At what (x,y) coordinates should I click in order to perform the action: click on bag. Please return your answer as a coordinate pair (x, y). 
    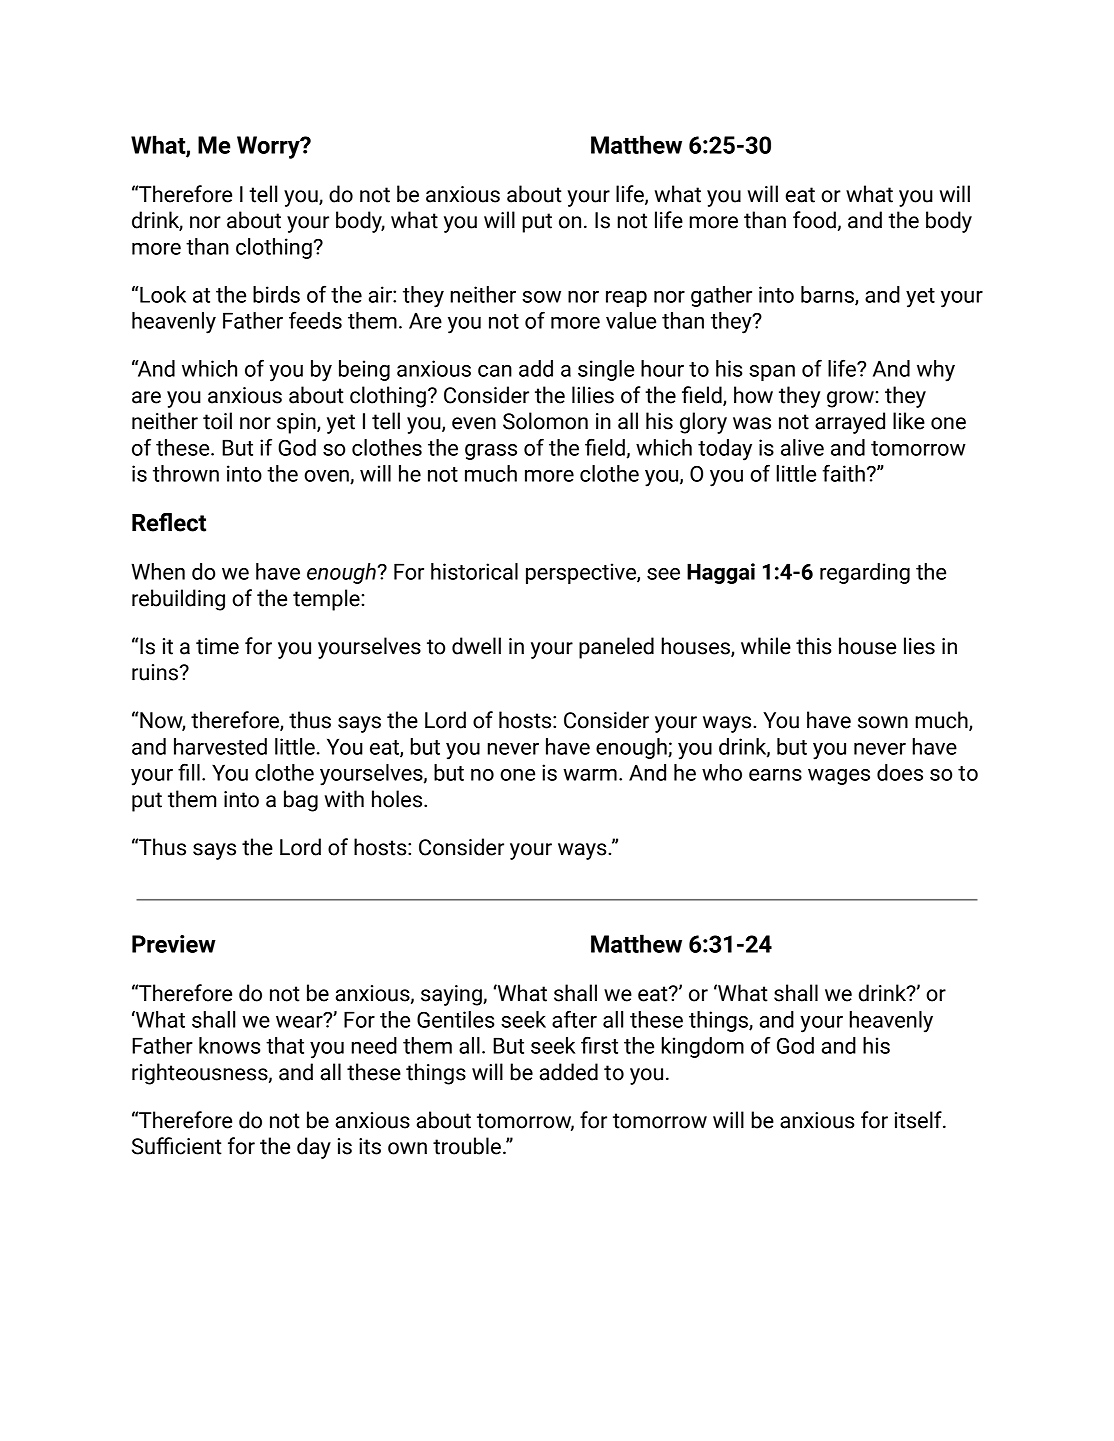
    Looking at the image, I should click on (301, 801).
